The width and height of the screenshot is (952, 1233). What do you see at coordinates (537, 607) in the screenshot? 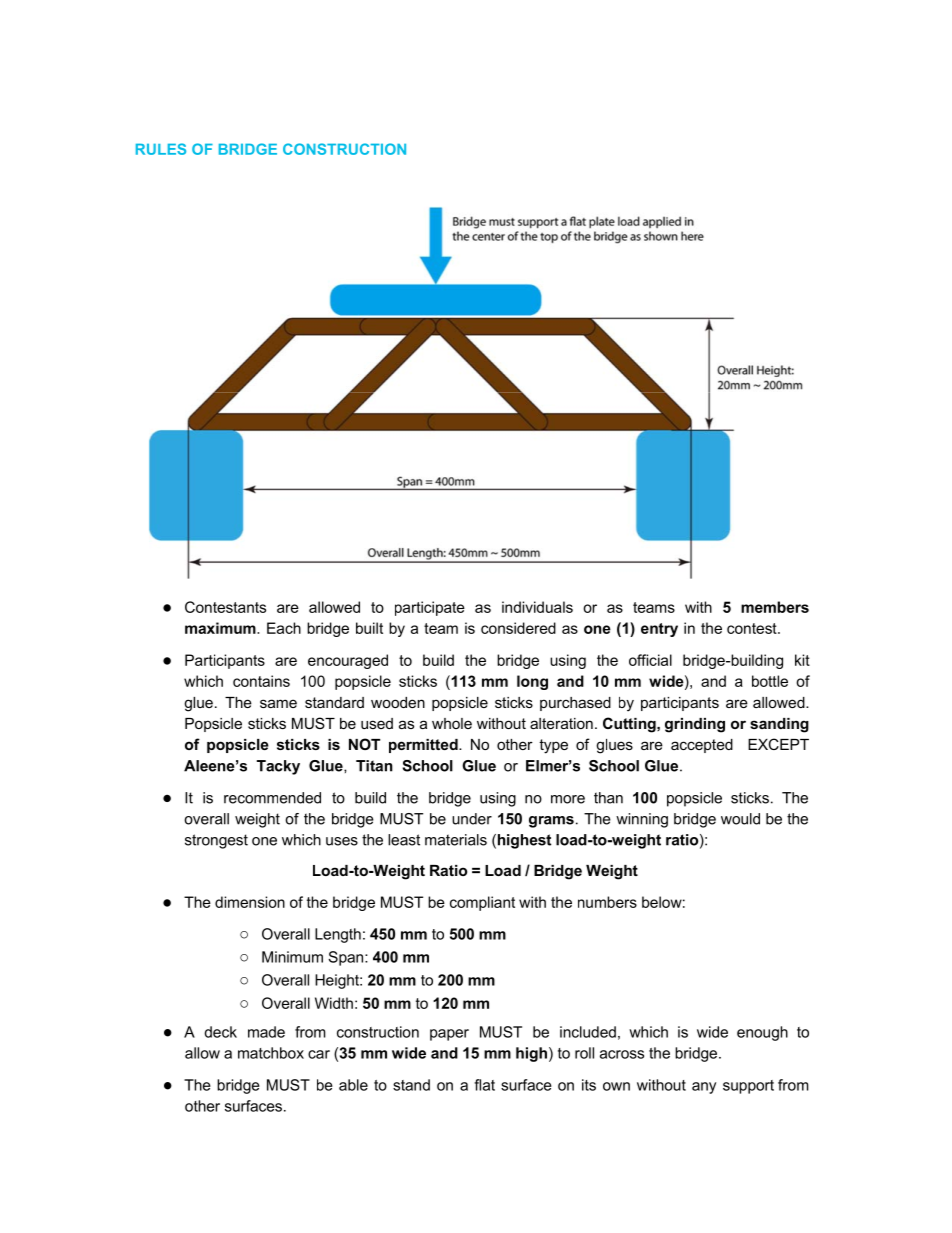
I see `individuals` at bounding box center [537, 607].
